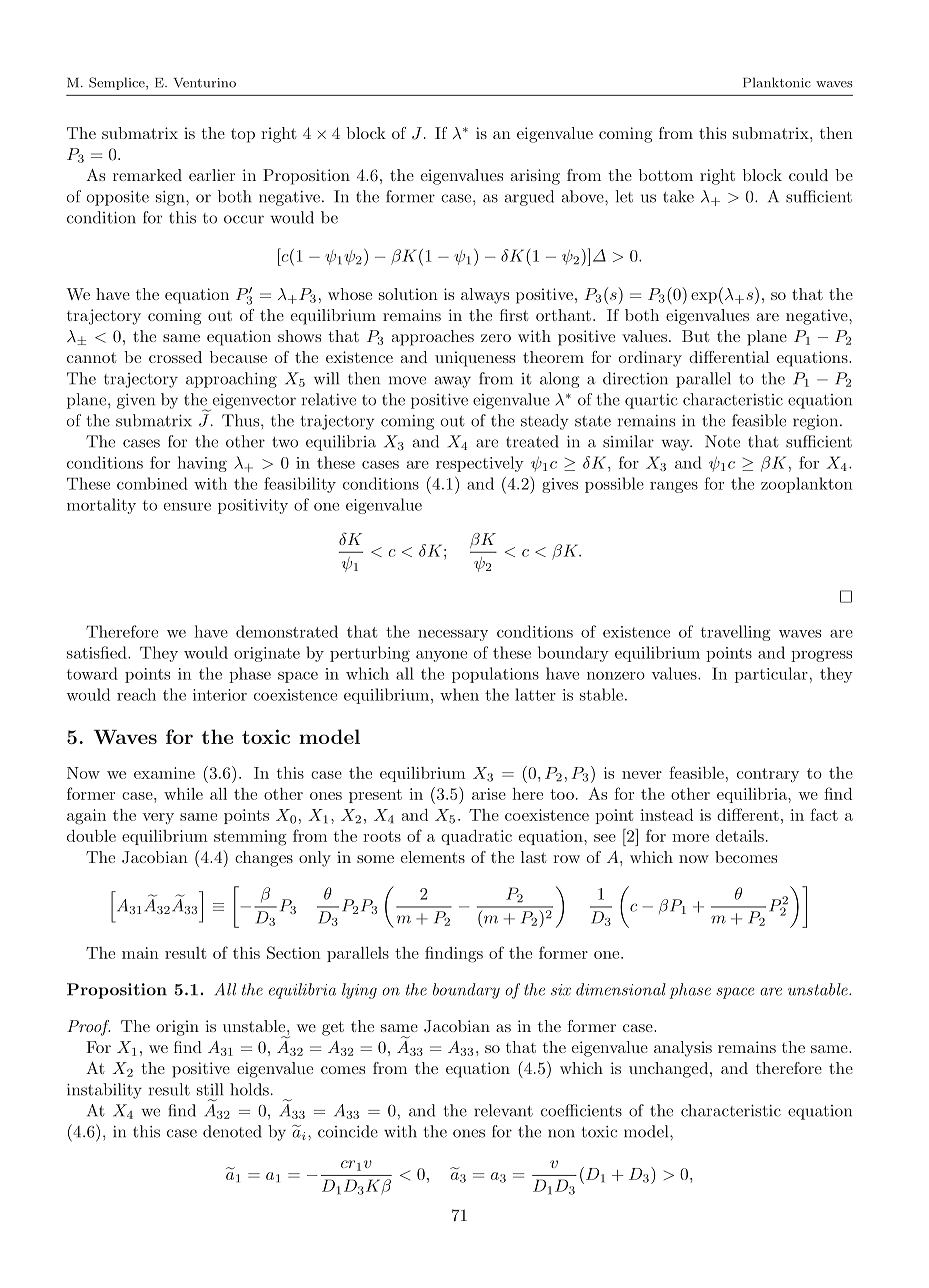 The height and width of the screenshot is (1288, 929). Describe the element at coordinates (243, 135) in the screenshot. I see `top` at that location.
